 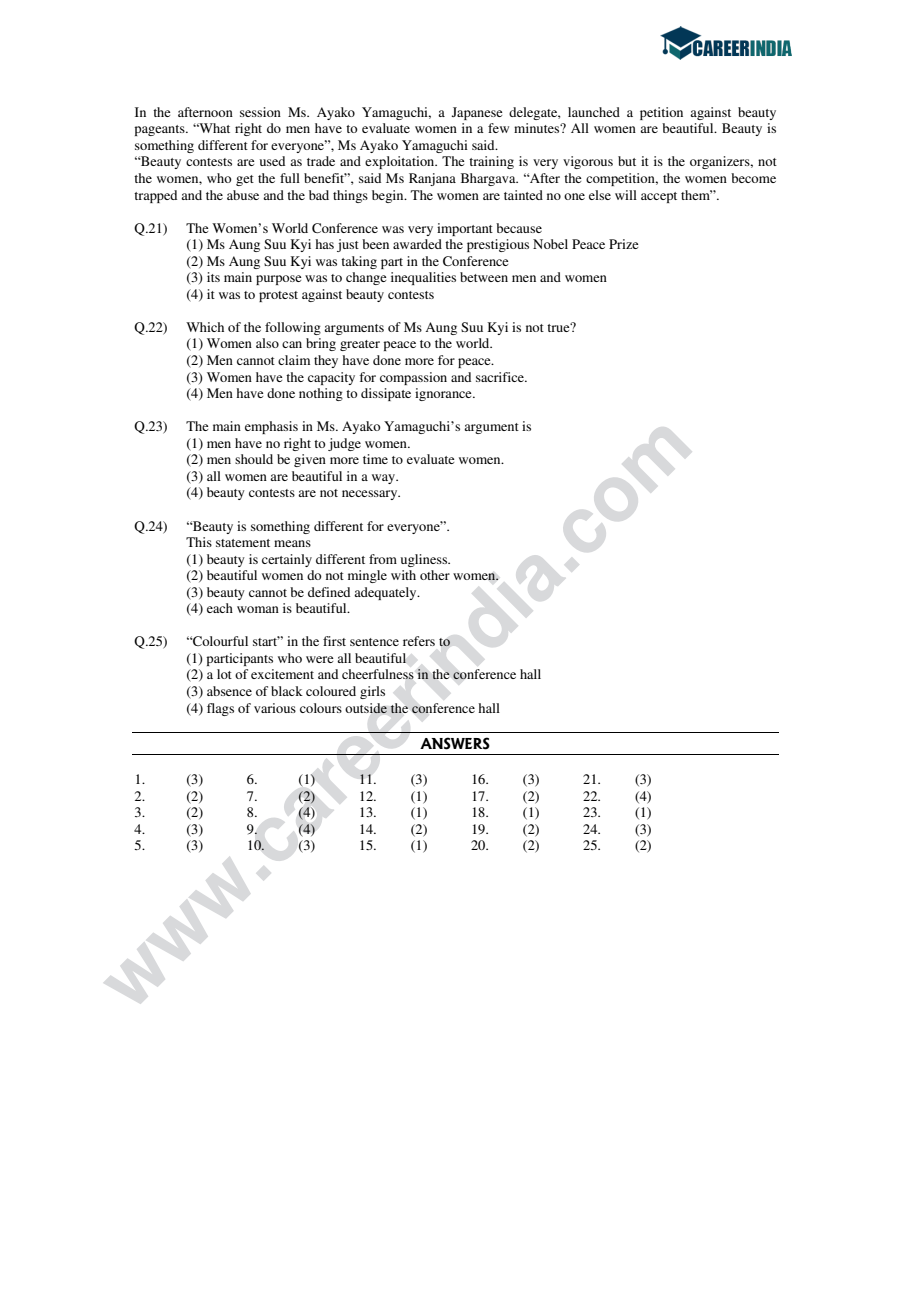 What do you see at coordinates (444, 394) in the screenshot?
I see `ignorance` at bounding box center [444, 394].
